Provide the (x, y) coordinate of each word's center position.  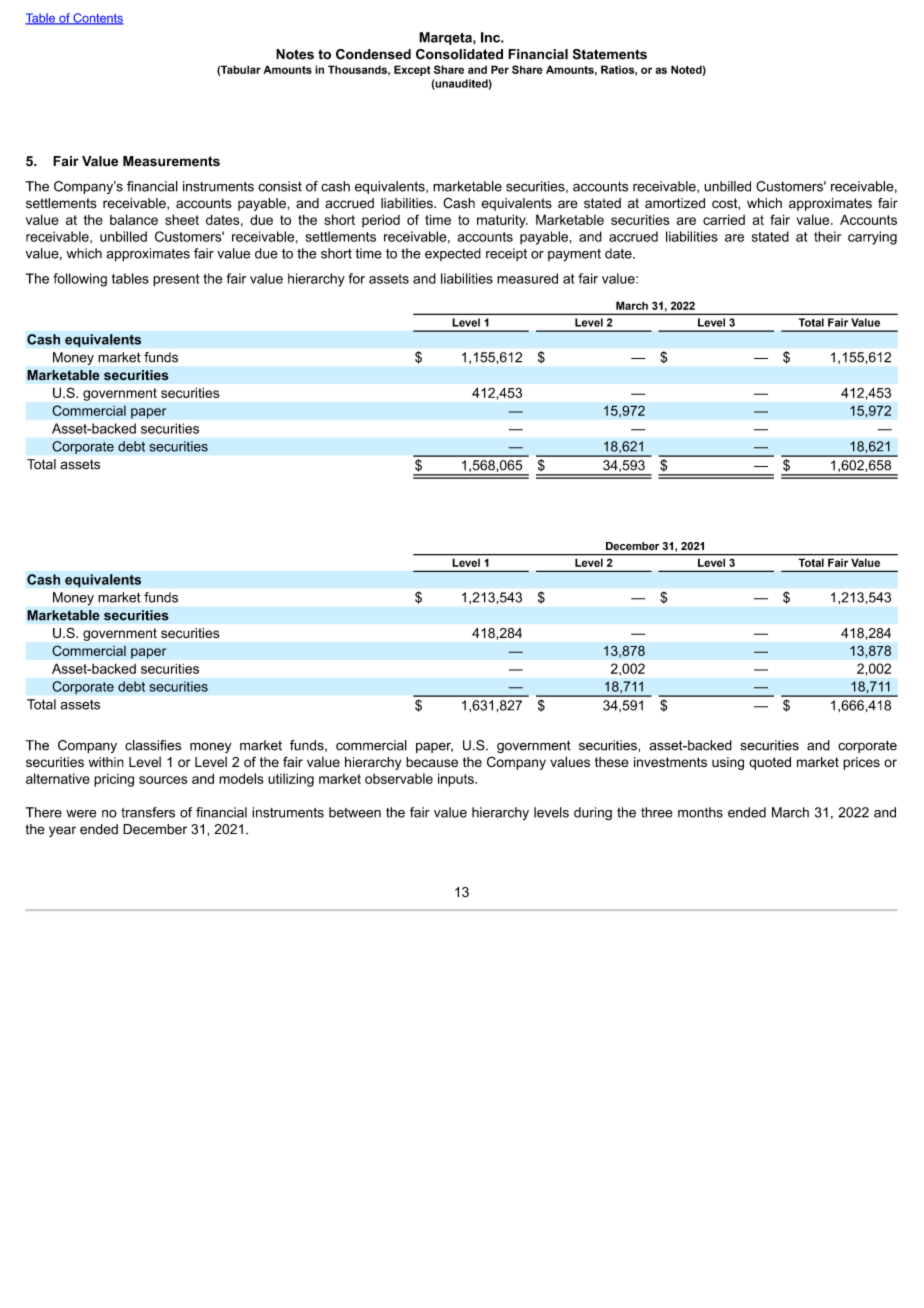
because (432, 762)
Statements (610, 54)
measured (527, 278)
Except (412, 70)
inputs (457, 780)
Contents (97, 19)
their (827, 236)
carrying (872, 238)
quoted (770, 763)
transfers (148, 812)
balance (134, 219)
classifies (153, 745)
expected (453, 254)
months (700, 812)
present (176, 280)
